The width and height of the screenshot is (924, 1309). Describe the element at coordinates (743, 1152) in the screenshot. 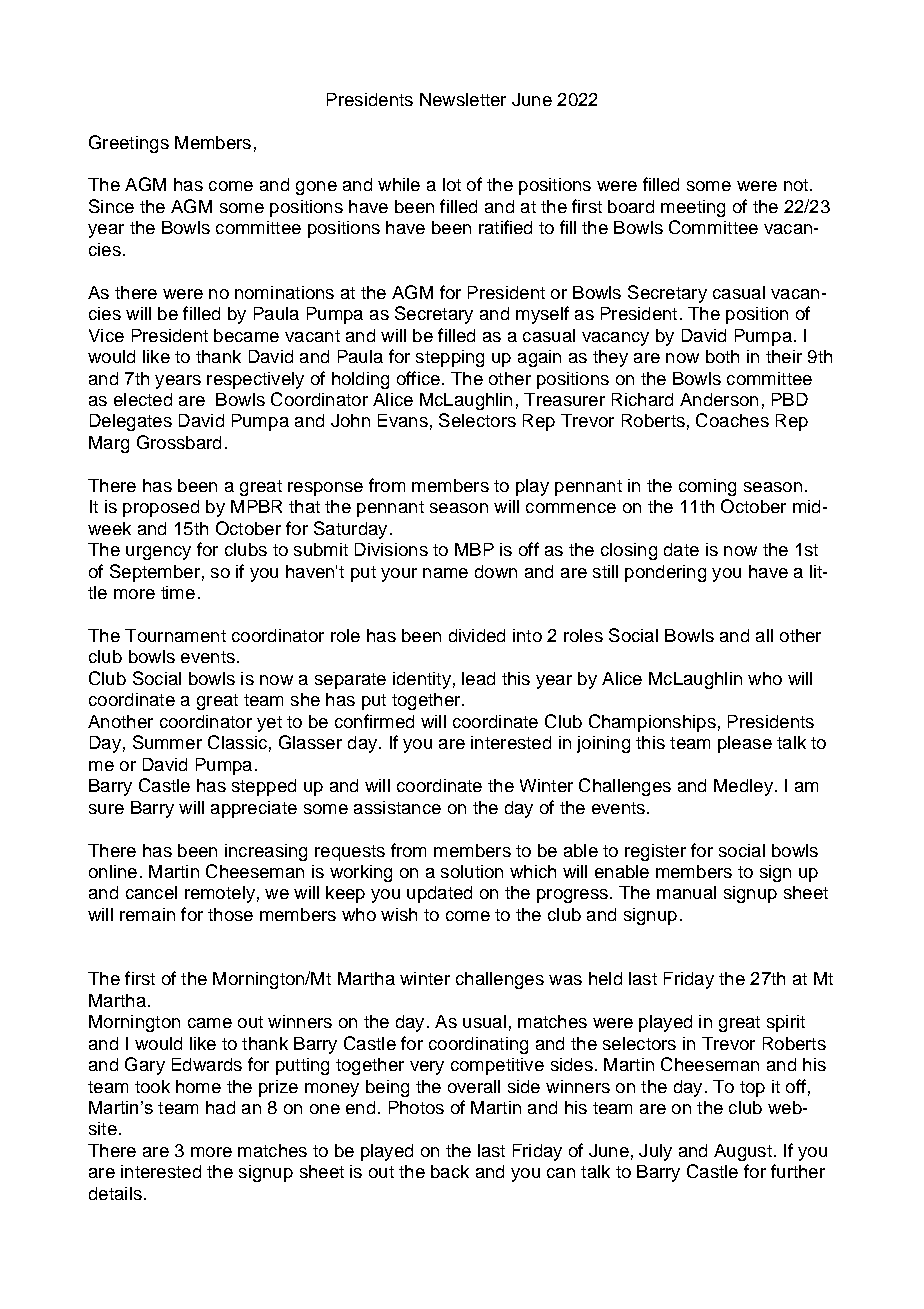

I see `August` at that location.
